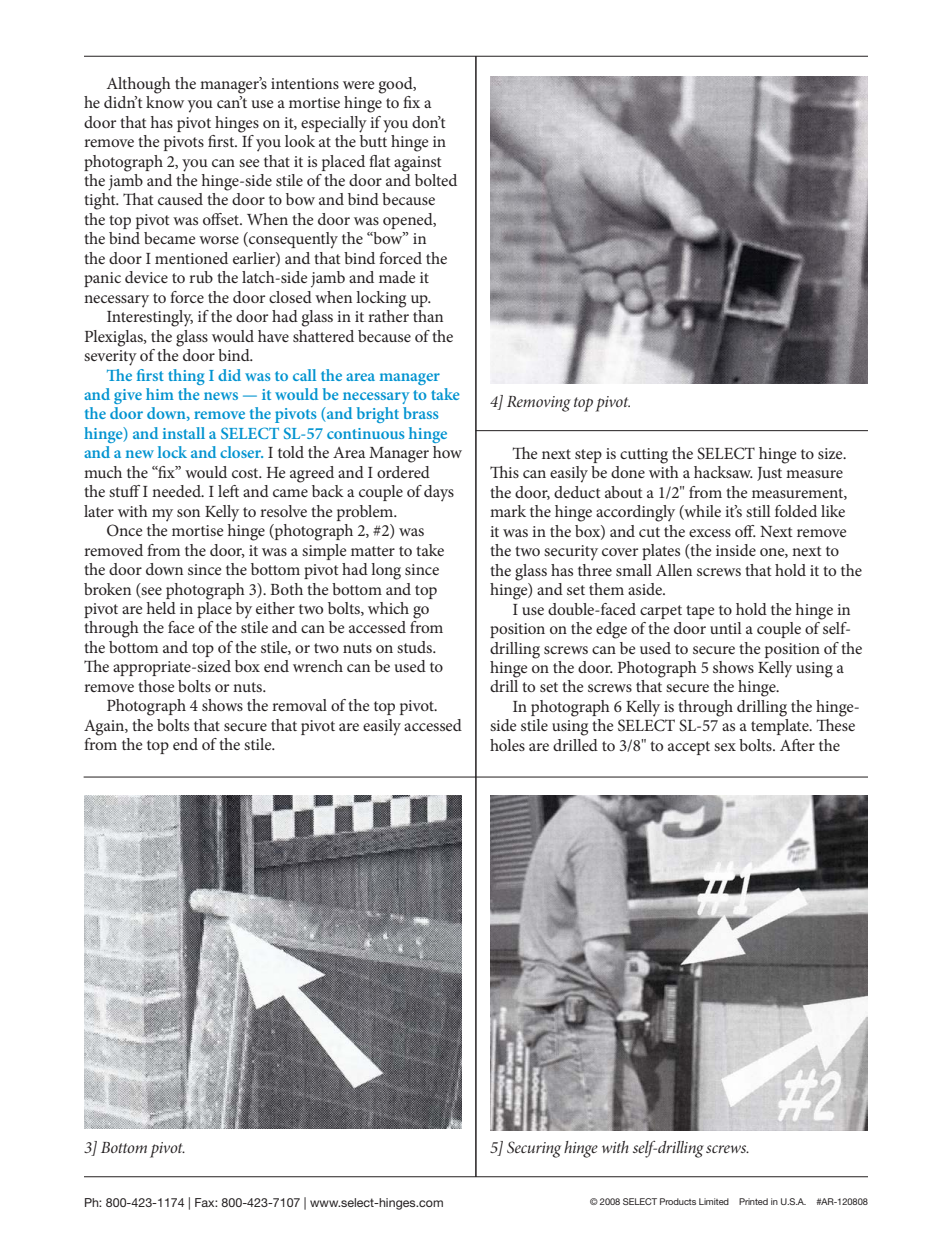 The height and width of the screenshot is (1233, 952). What do you see at coordinates (504, 472) in the screenshot?
I see `This` at bounding box center [504, 472].
